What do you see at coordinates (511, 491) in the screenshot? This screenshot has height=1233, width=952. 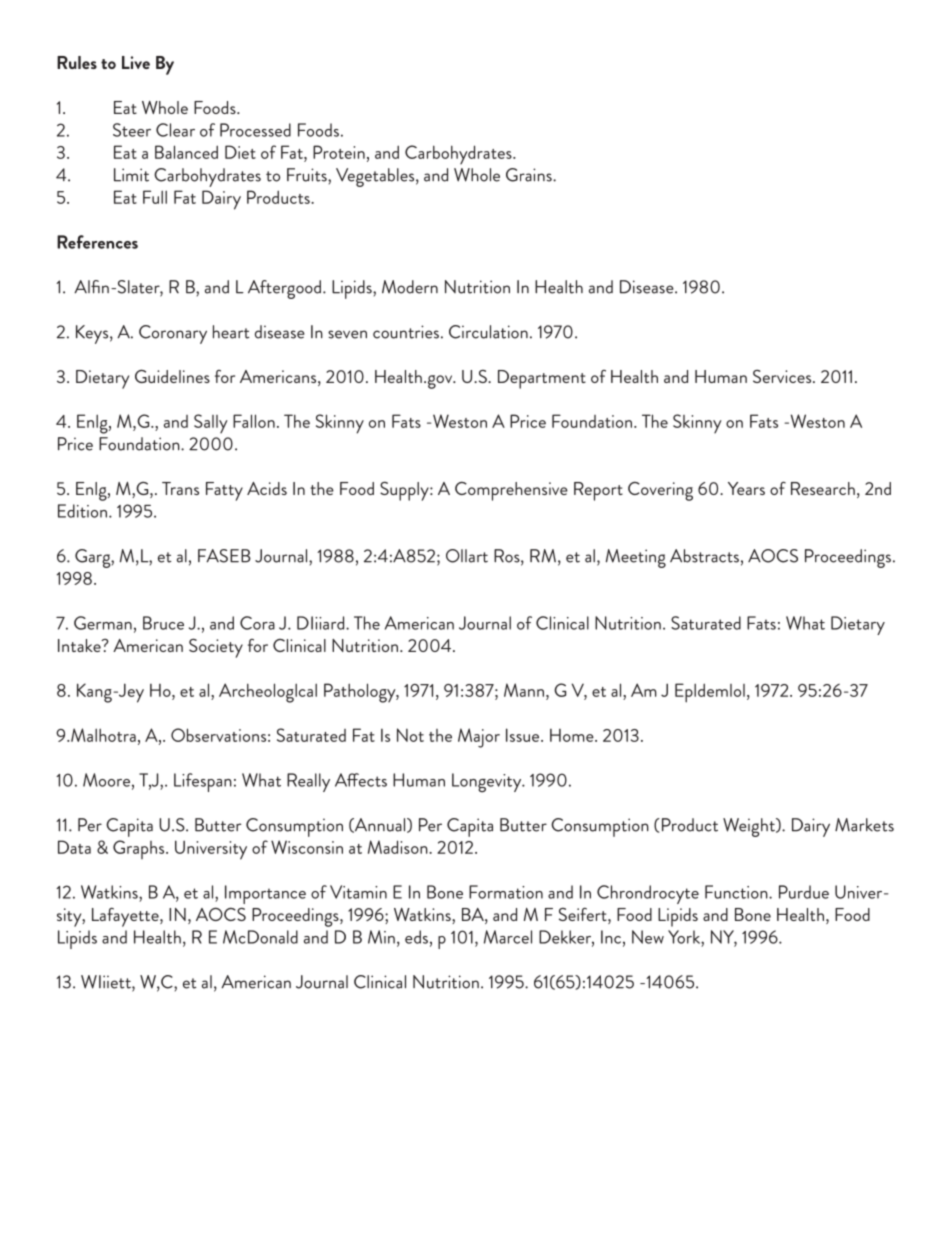 I see `Comprehensive` at bounding box center [511, 491].
